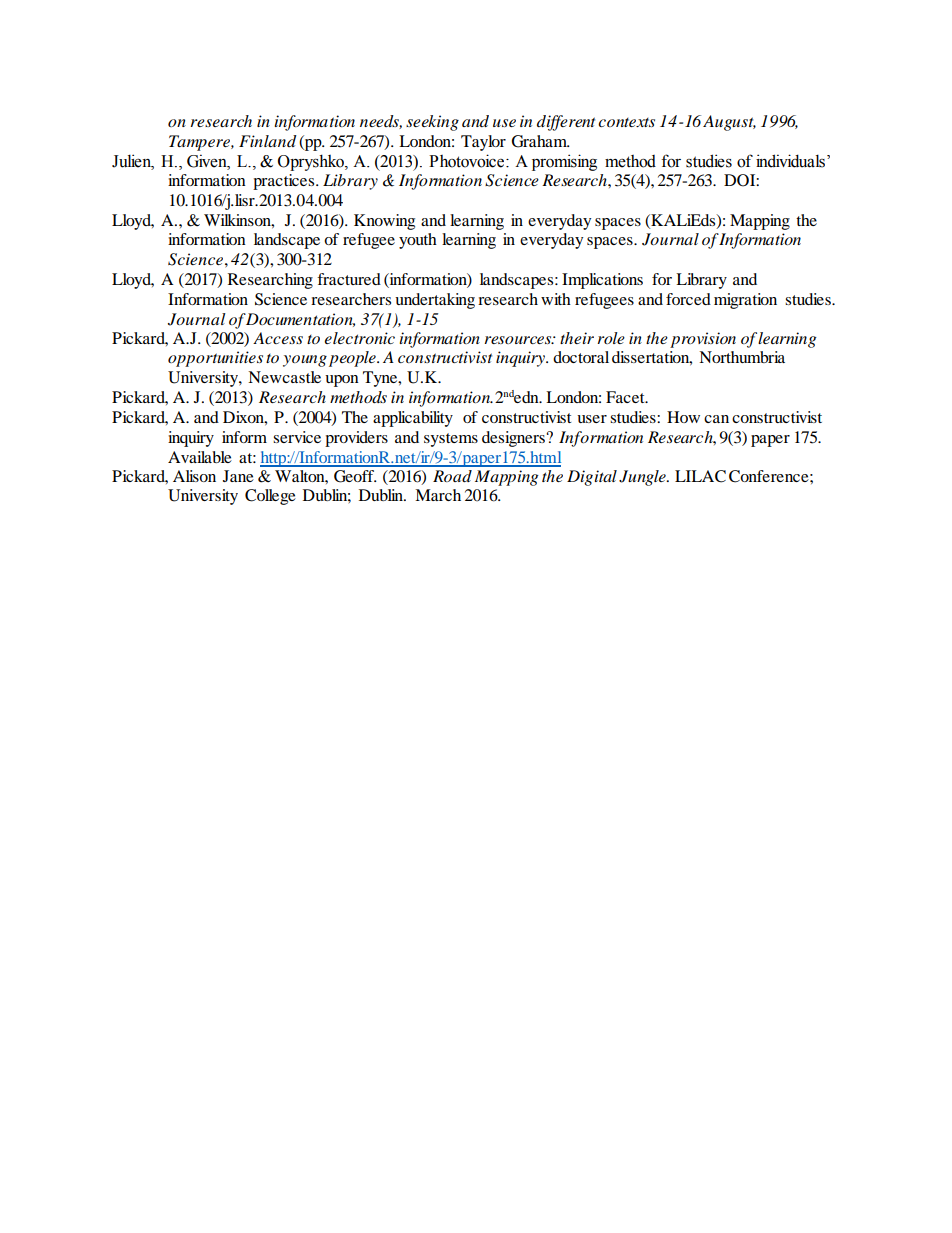 This page has height=1233, width=952. What do you see at coordinates (268, 141) in the page?
I see `Finland` at bounding box center [268, 141].
